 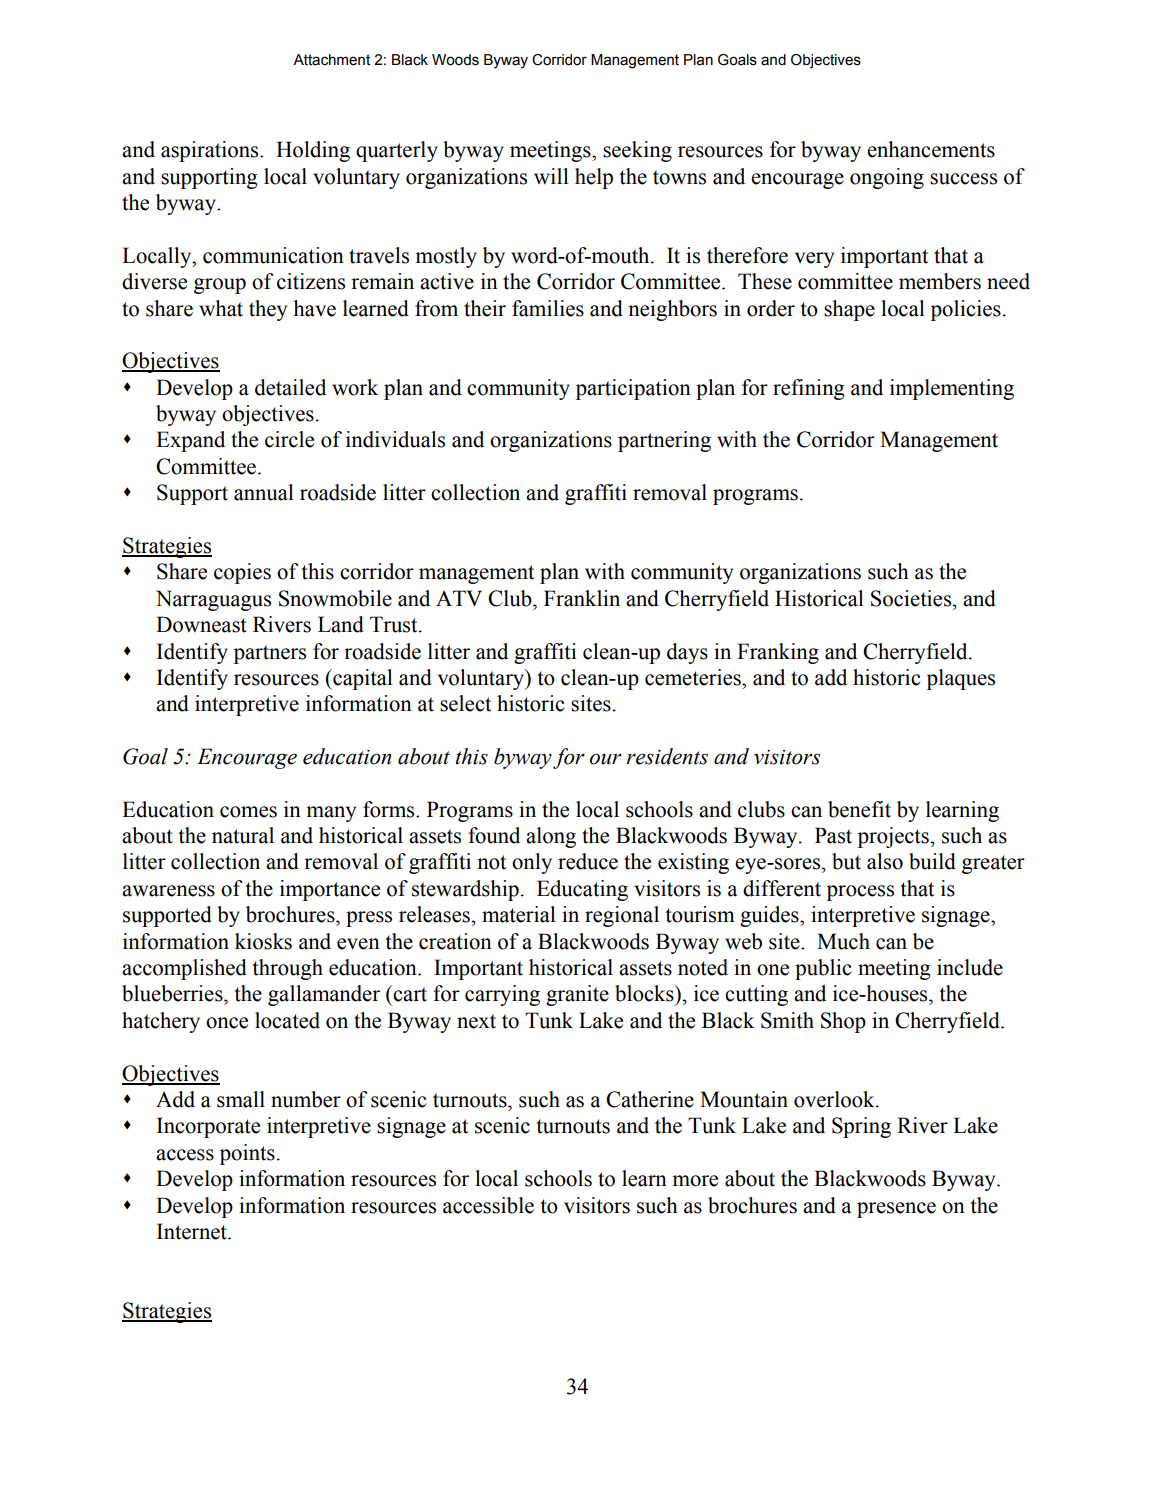 What do you see at coordinates (893, 837) in the image?
I see `projects` at bounding box center [893, 837].
